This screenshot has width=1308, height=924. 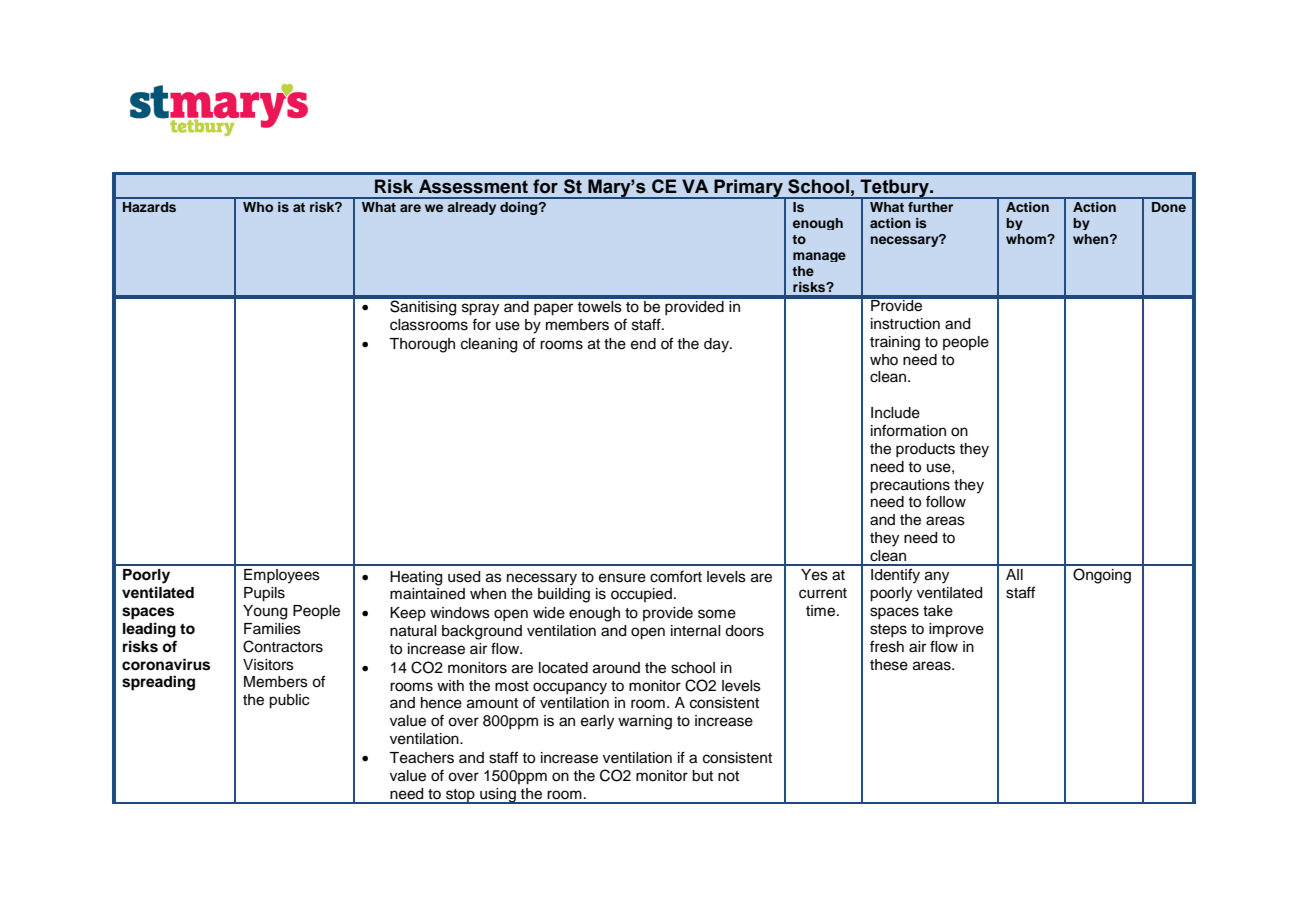 What do you see at coordinates (889, 665) in the screenshot?
I see `these` at bounding box center [889, 665].
